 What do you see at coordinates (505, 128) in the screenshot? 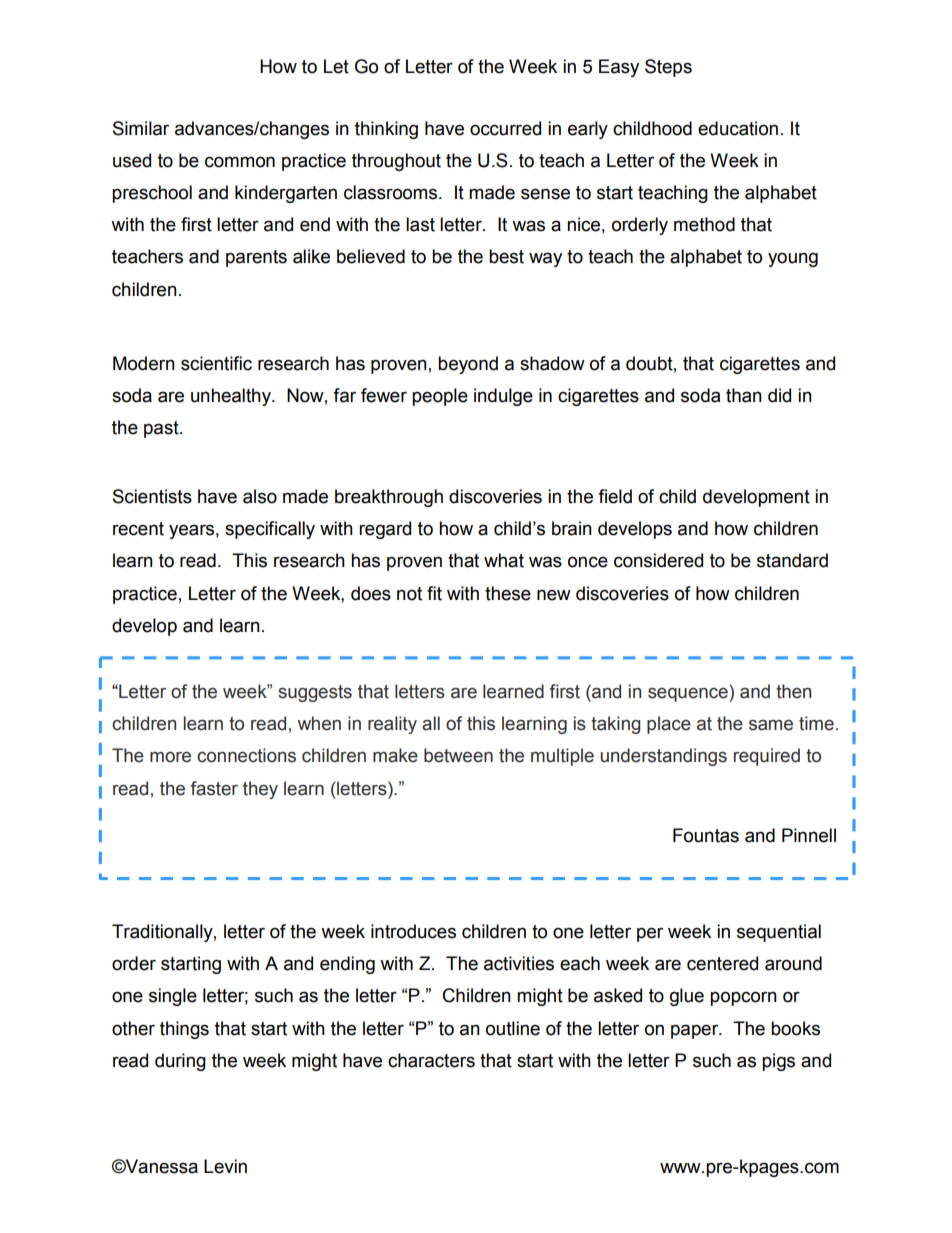
I see `occurred` at bounding box center [505, 128].
